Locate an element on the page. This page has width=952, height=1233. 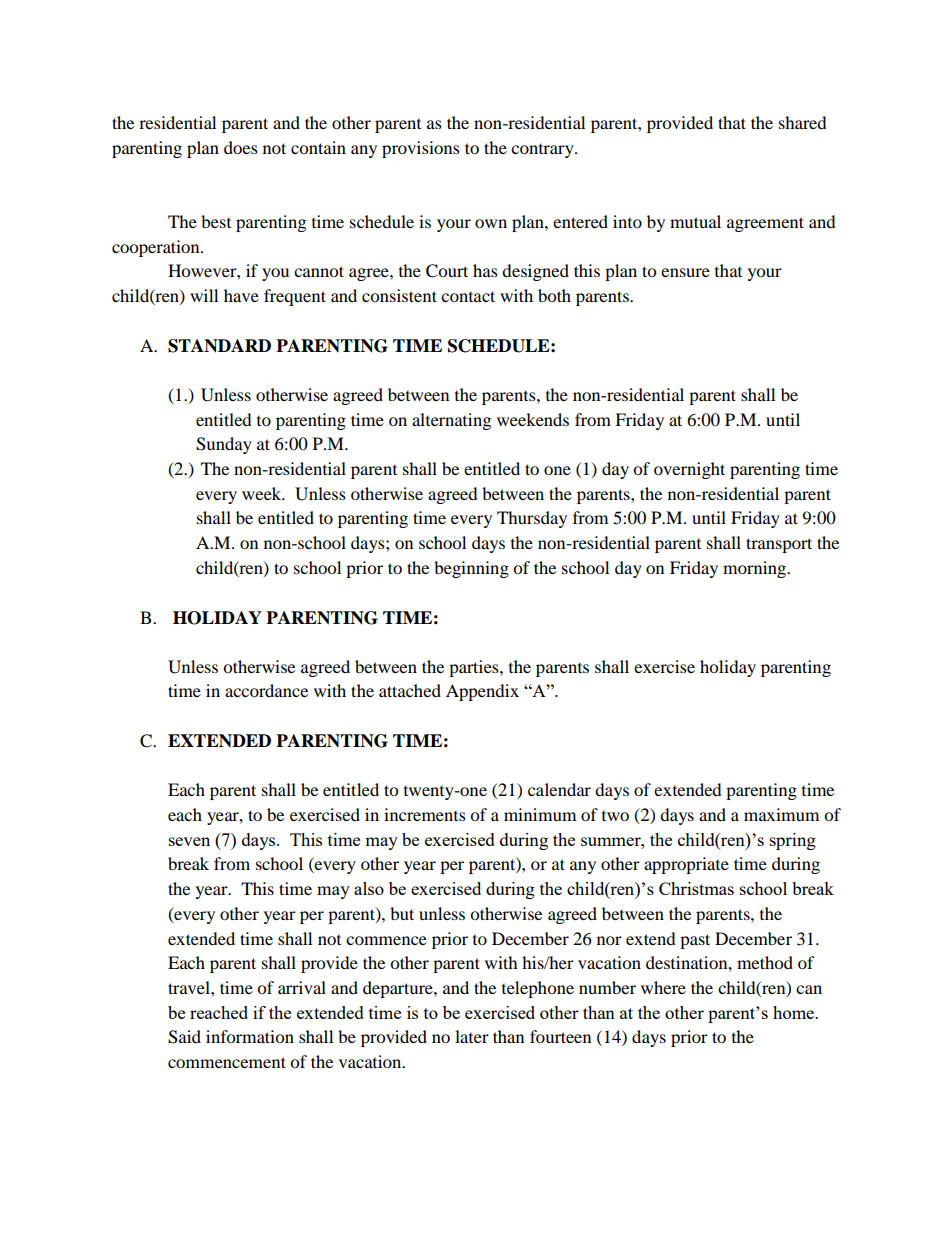
accordance is located at coordinates (266, 690).
